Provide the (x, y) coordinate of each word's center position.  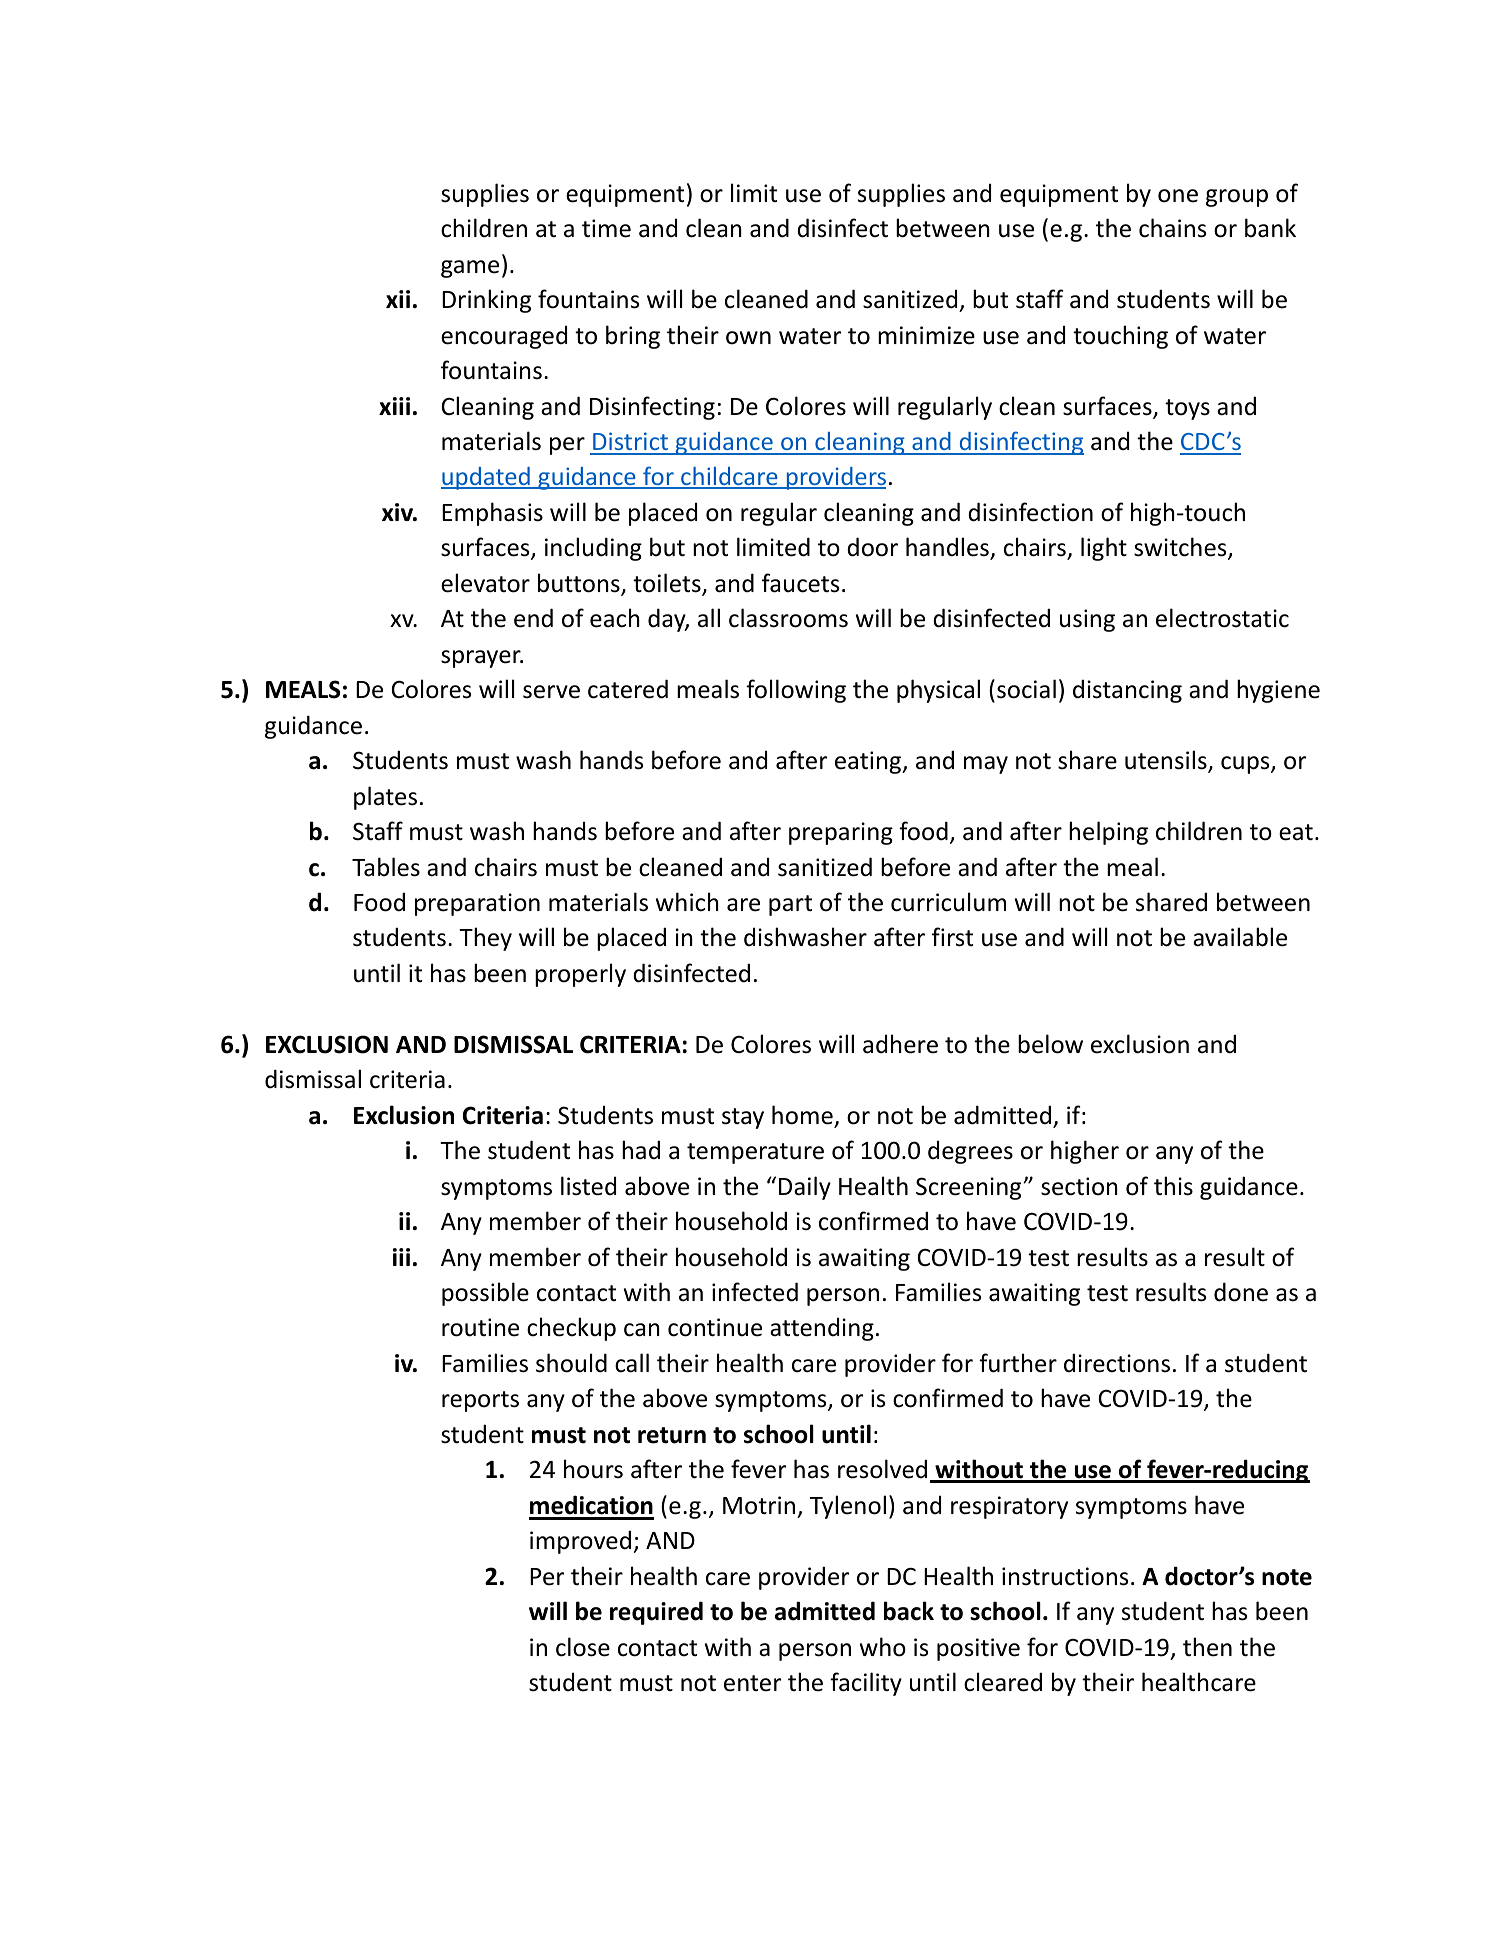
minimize (926, 335)
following (796, 691)
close (583, 1647)
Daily (805, 1188)
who (883, 1647)
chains (1172, 228)
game (470, 269)
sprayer (482, 659)
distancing (1127, 691)
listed (588, 1186)
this (1173, 1186)
